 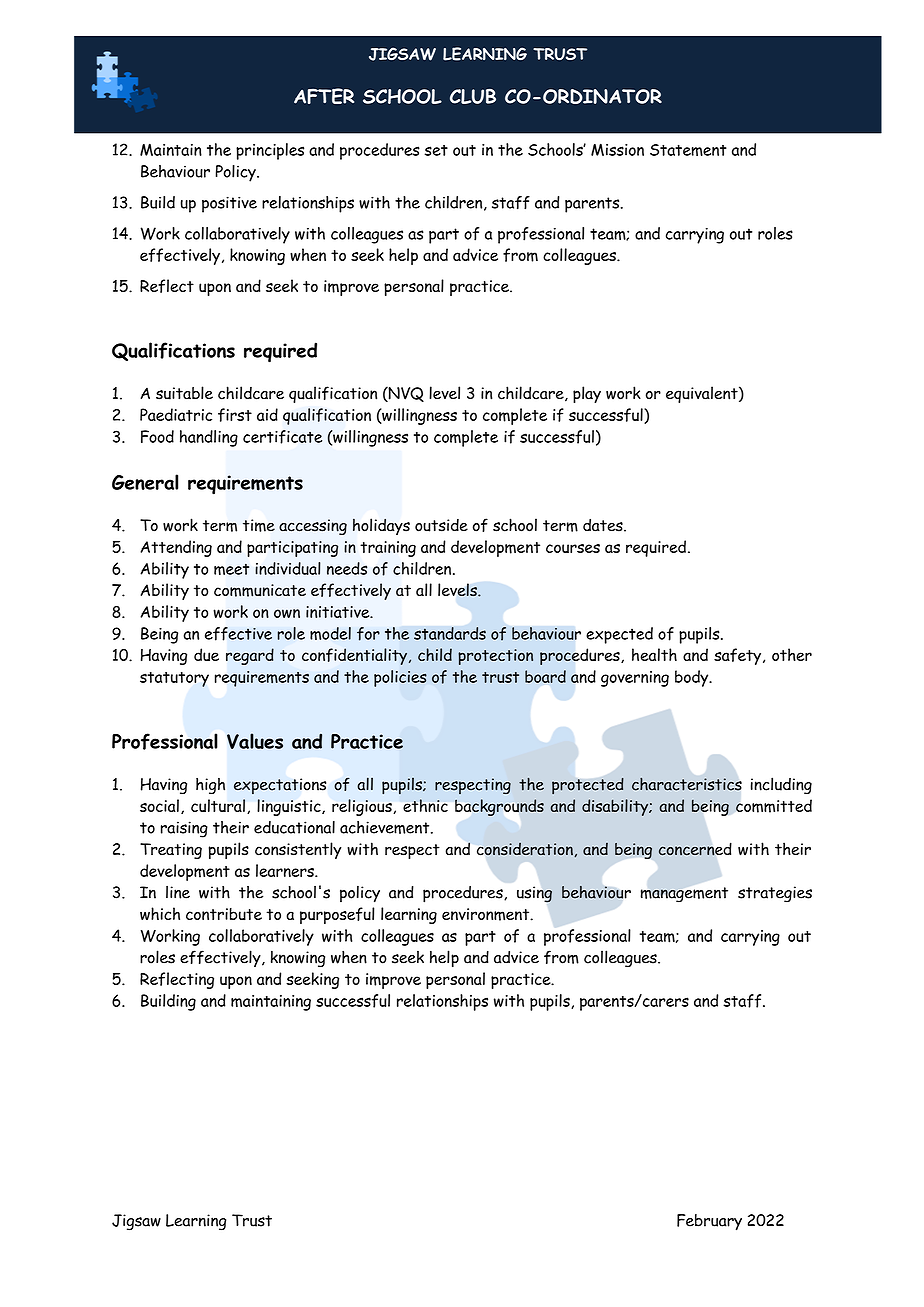 I want to click on Statement, so click(x=688, y=150).
